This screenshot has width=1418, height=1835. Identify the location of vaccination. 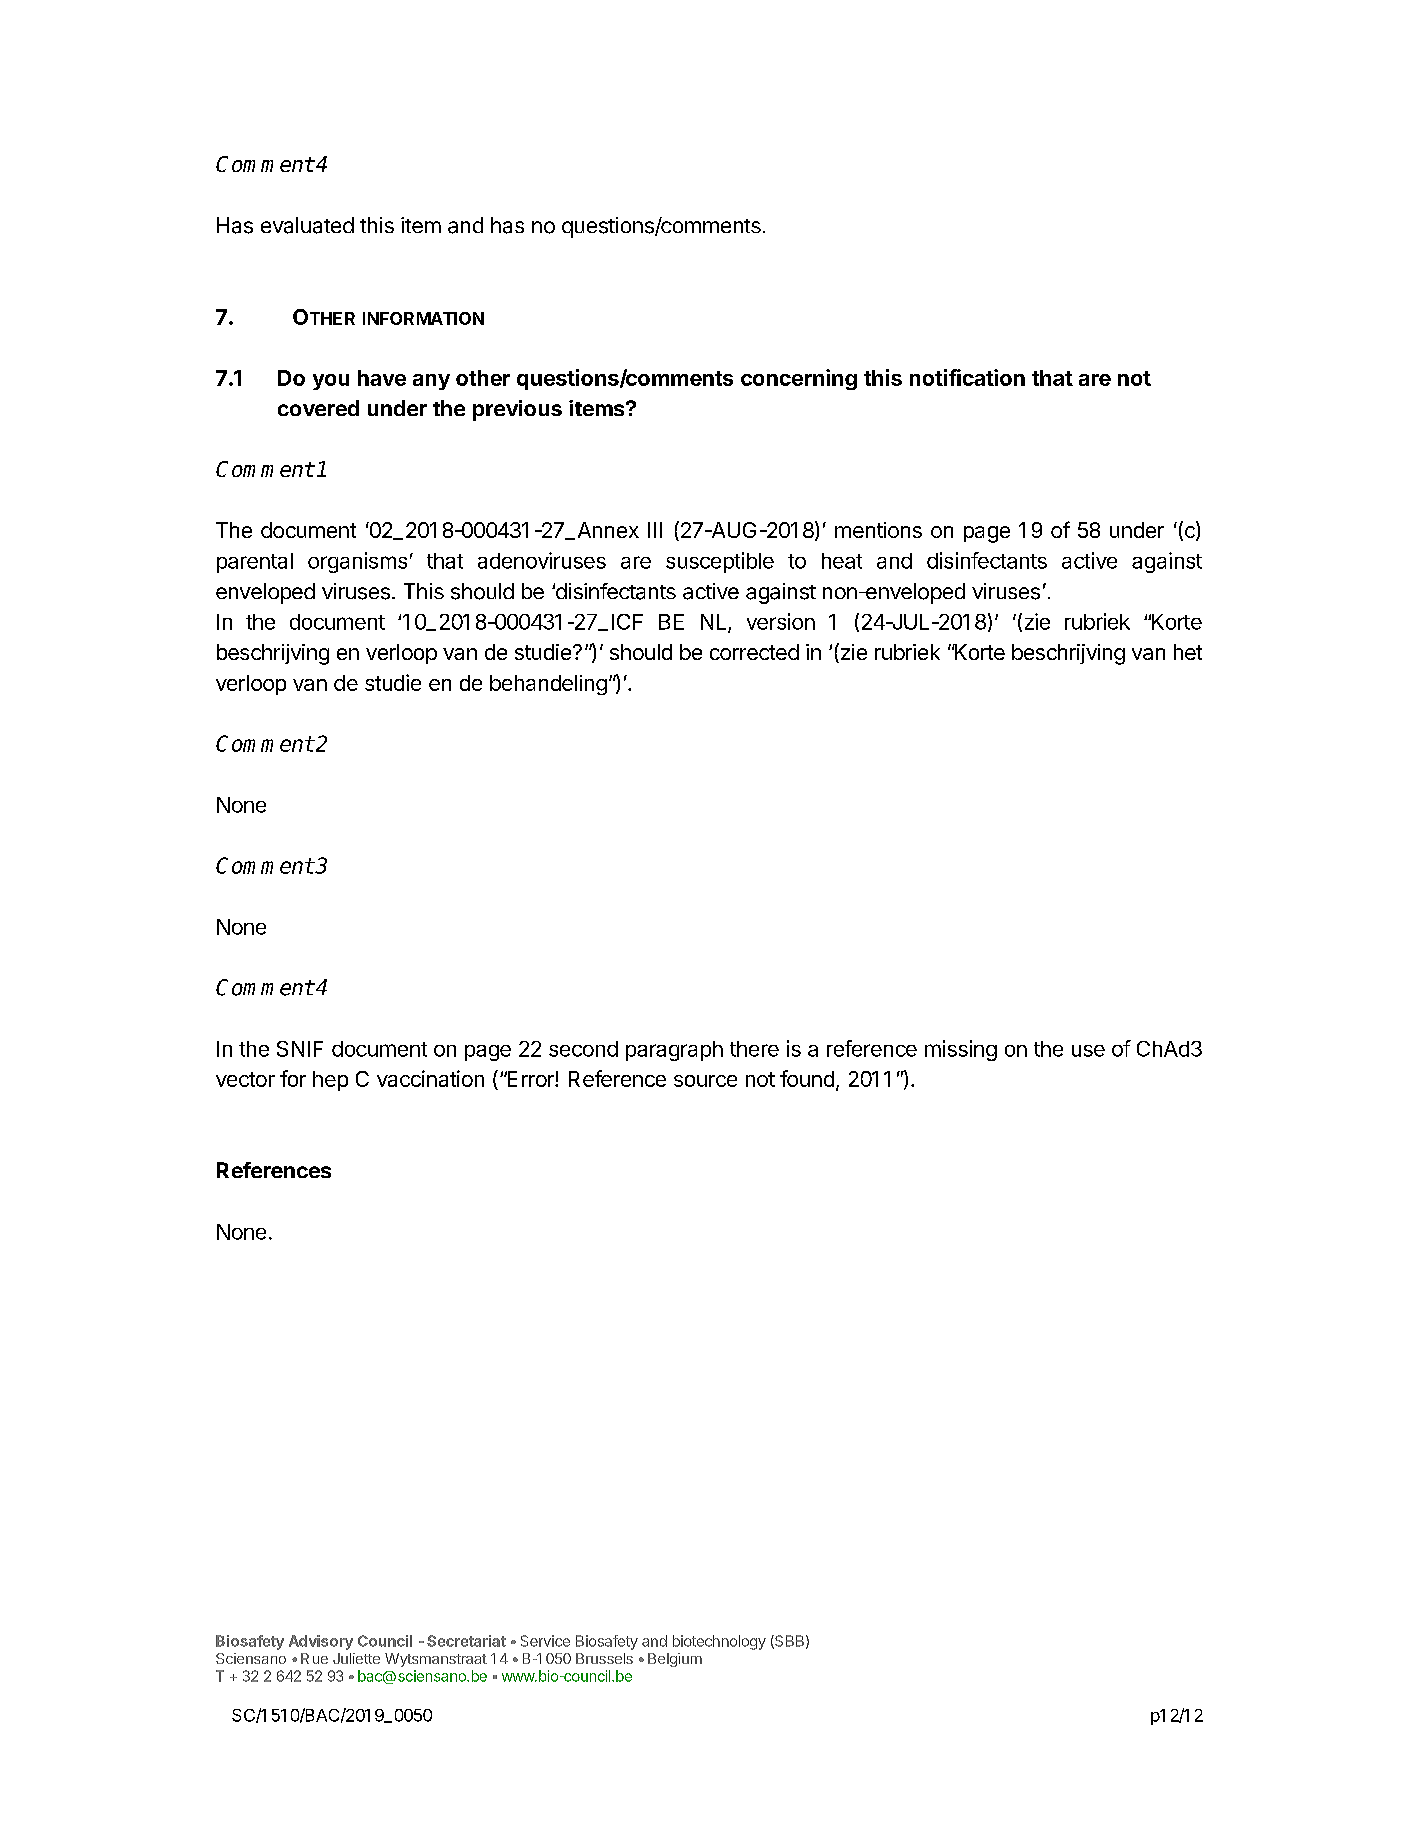
(430, 1078).
